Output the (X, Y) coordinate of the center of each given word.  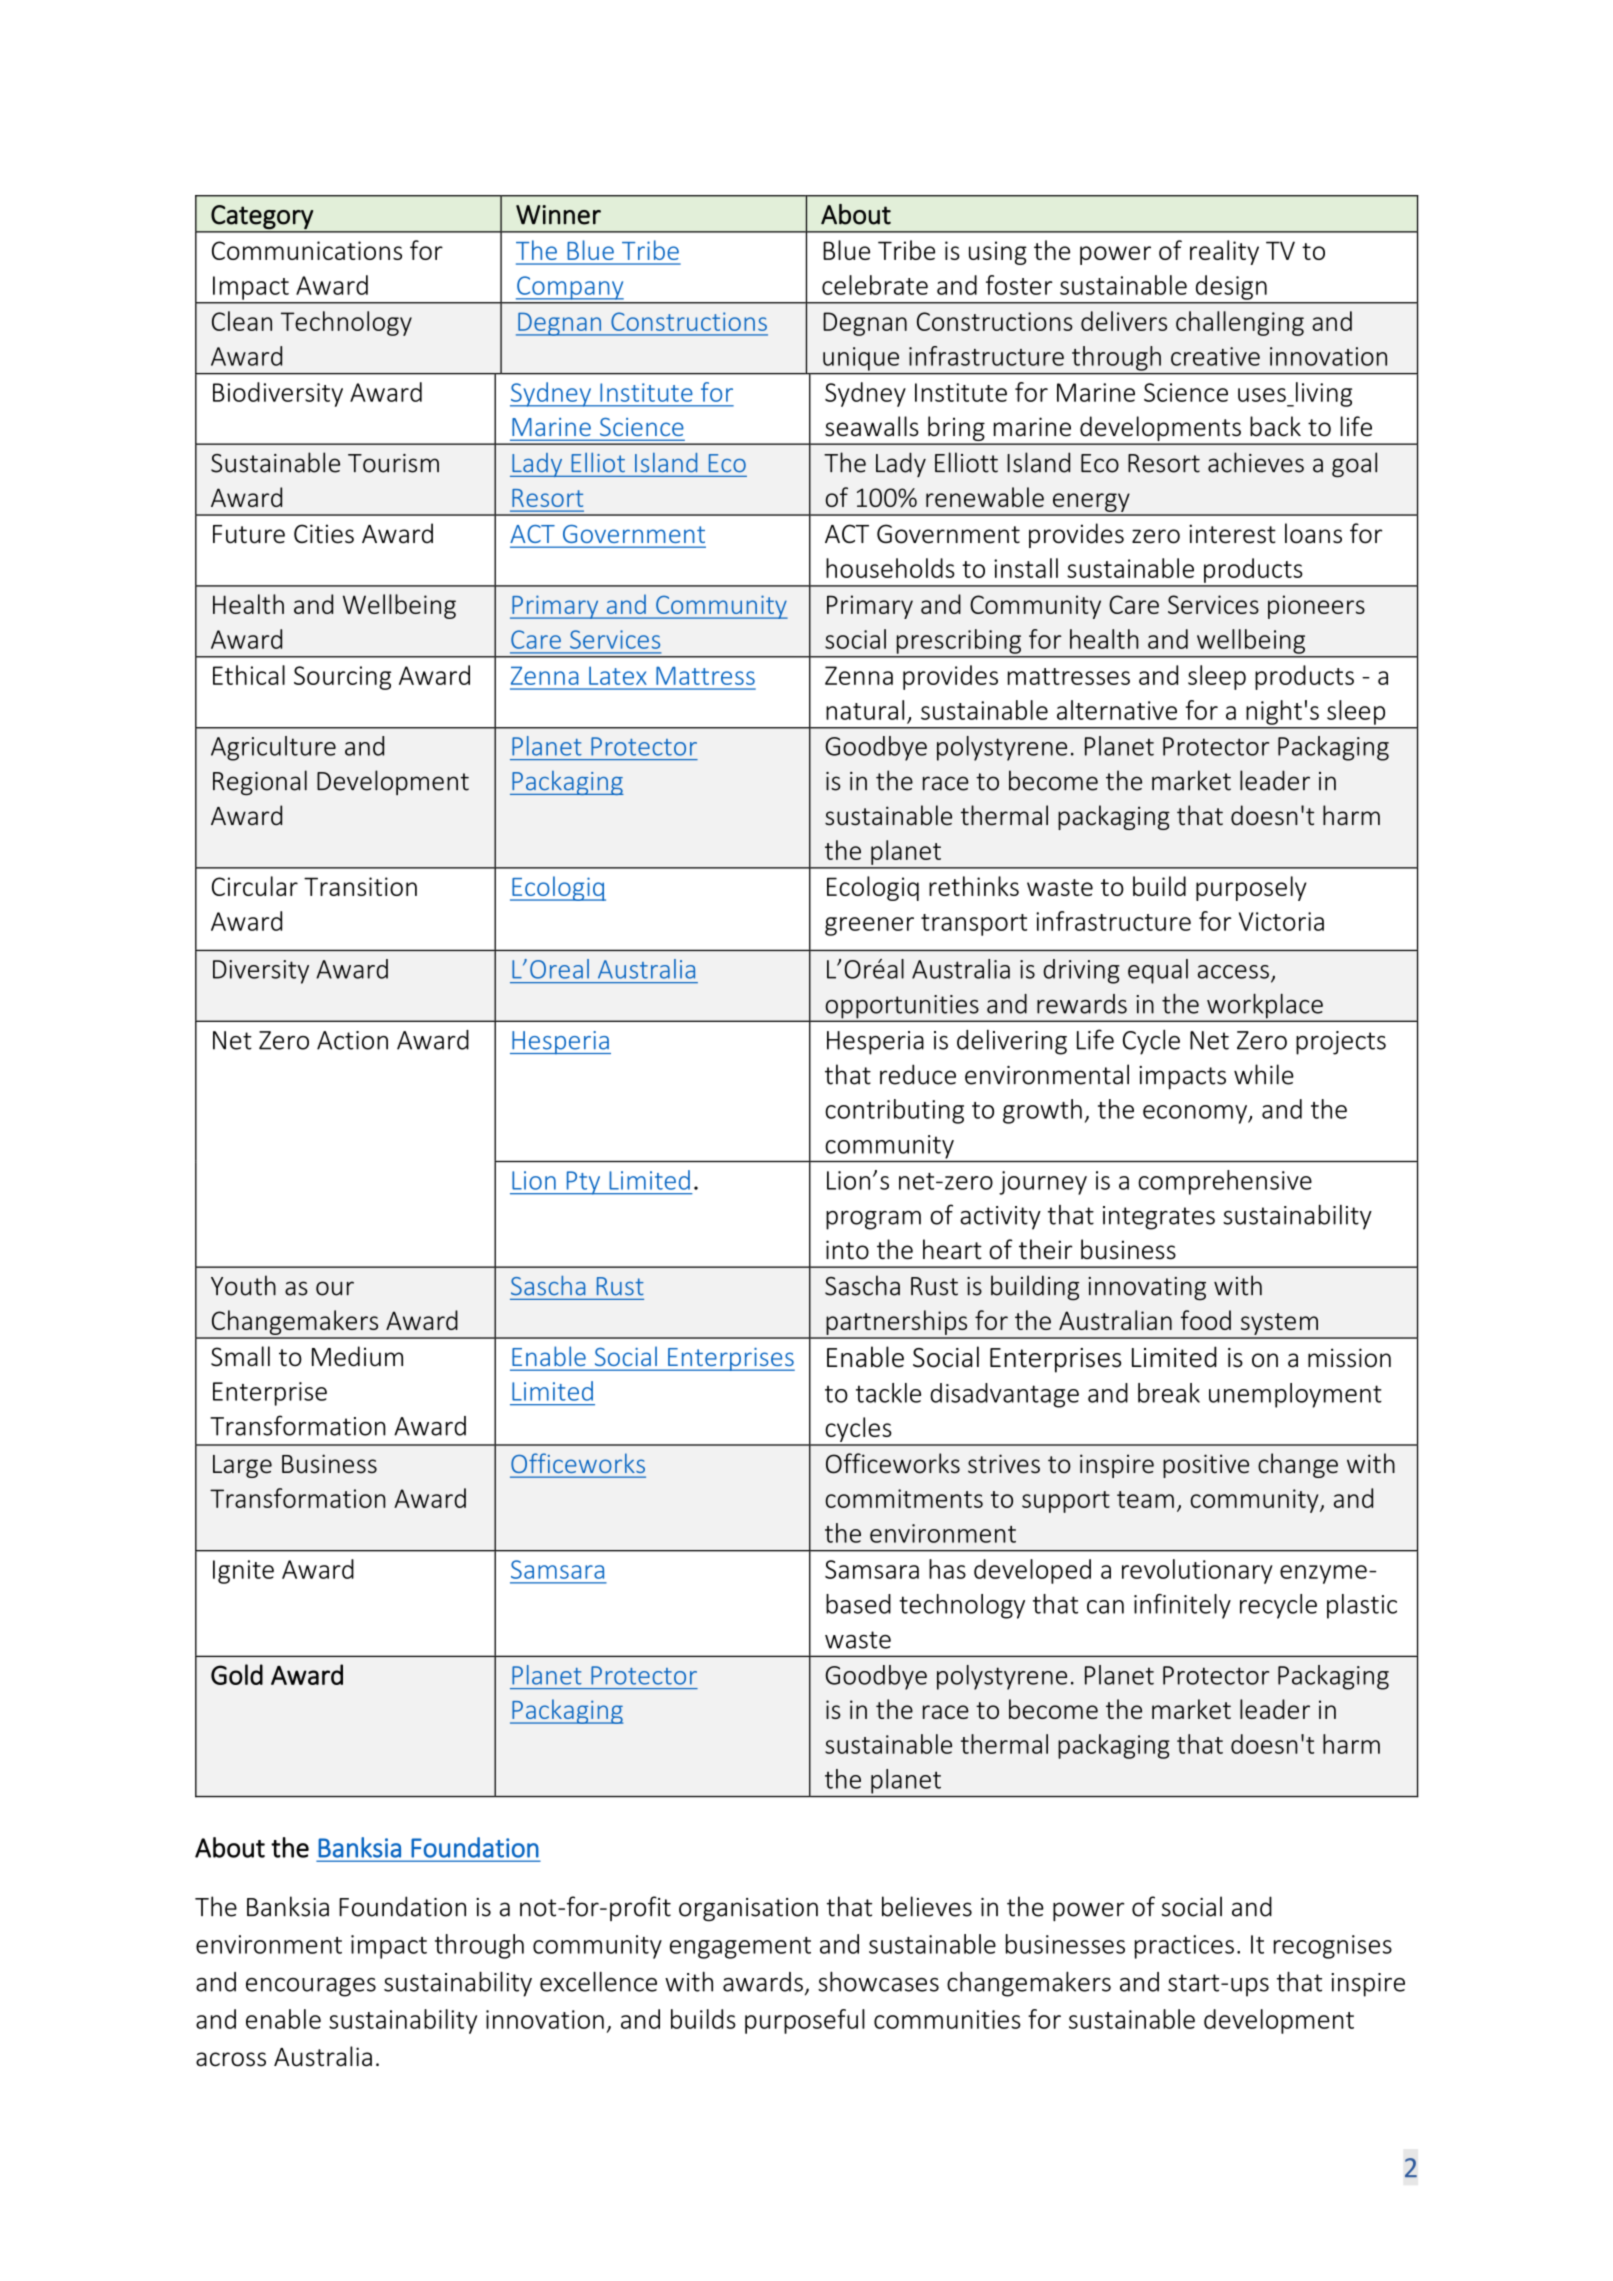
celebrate (875, 285)
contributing (894, 1111)
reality (1224, 252)
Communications (307, 250)
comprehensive (1225, 1182)
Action (352, 1040)
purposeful (805, 2021)
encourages (311, 1987)
